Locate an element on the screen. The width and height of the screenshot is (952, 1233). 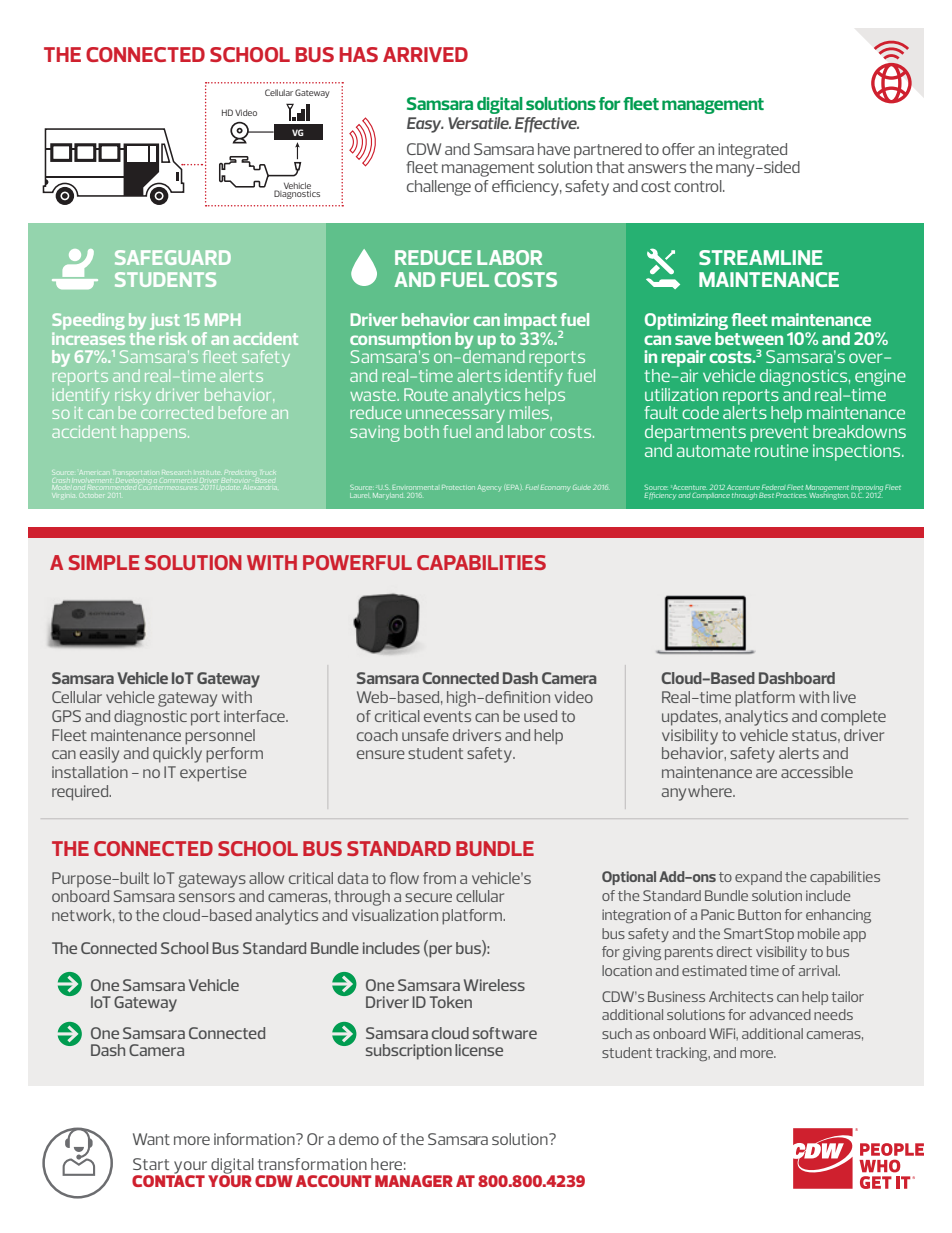
just is located at coordinates (165, 321).
